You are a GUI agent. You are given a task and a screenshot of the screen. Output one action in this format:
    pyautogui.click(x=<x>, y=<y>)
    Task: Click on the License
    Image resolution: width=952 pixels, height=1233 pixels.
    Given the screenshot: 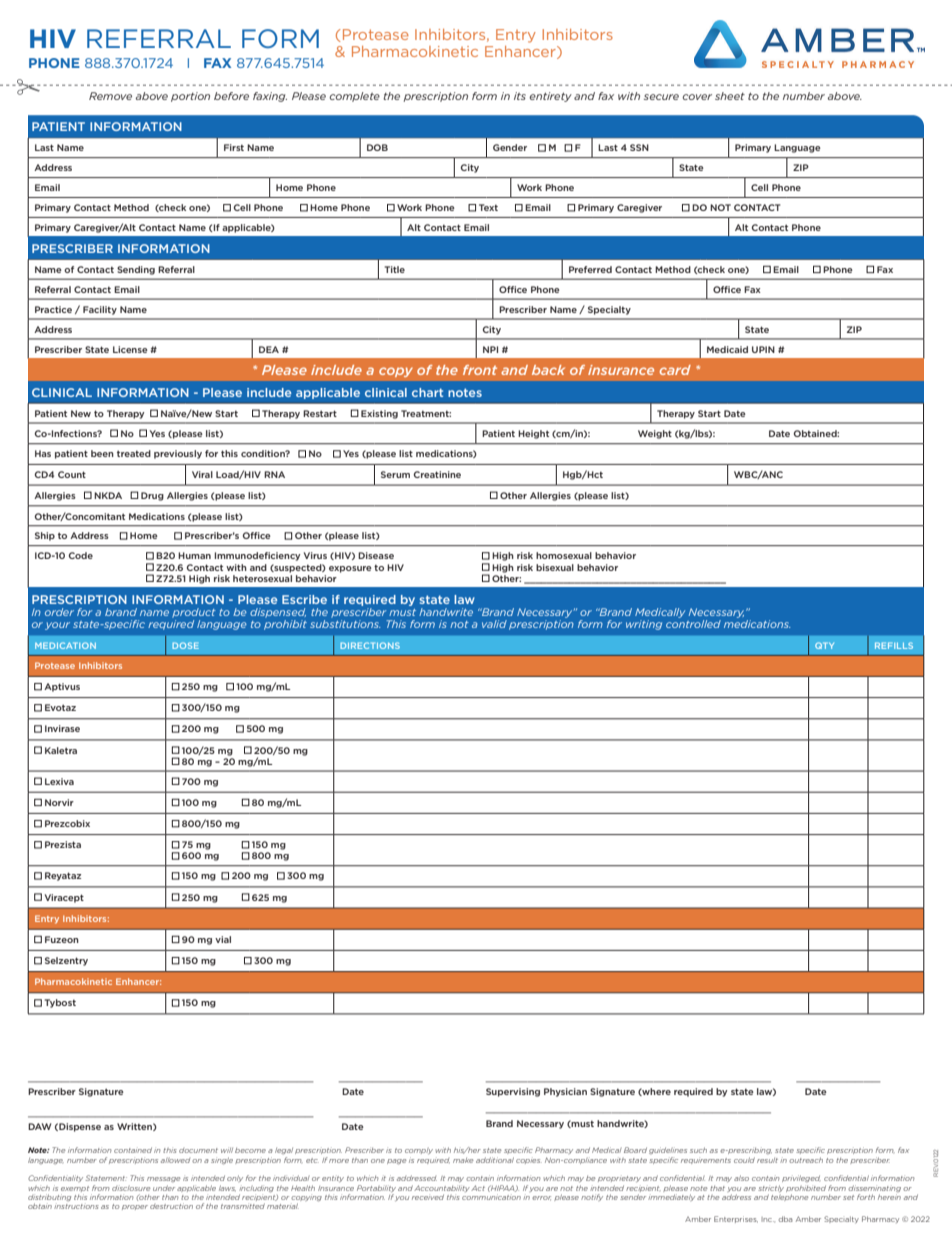 What is the action you would take?
    pyautogui.click(x=130, y=349)
